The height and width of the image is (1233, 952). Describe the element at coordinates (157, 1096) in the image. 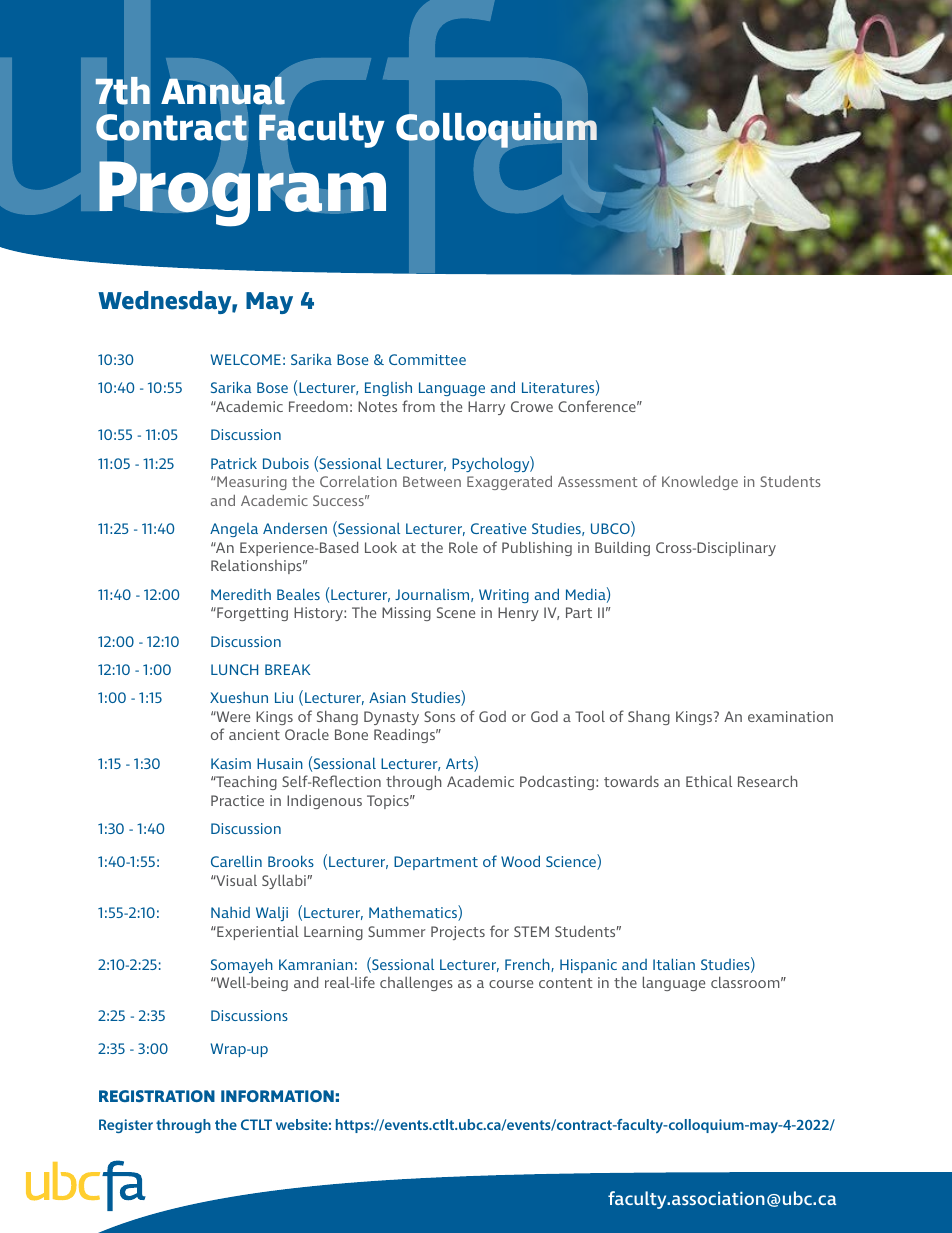

I see `REGISTRATION` at that location.
